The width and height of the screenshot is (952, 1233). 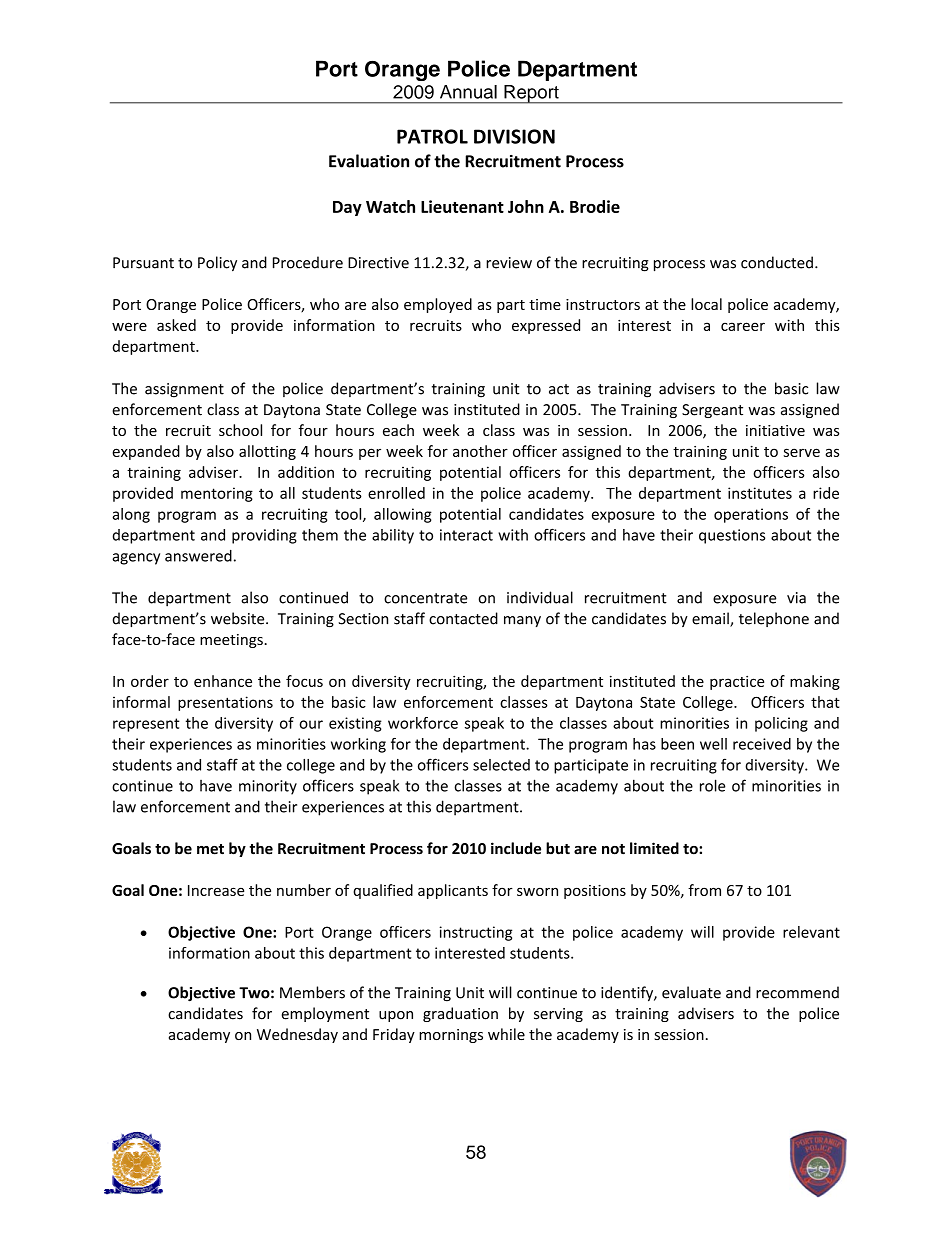 What do you see at coordinates (501, 765) in the screenshot?
I see `selected` at bounding box center [501, 765].
